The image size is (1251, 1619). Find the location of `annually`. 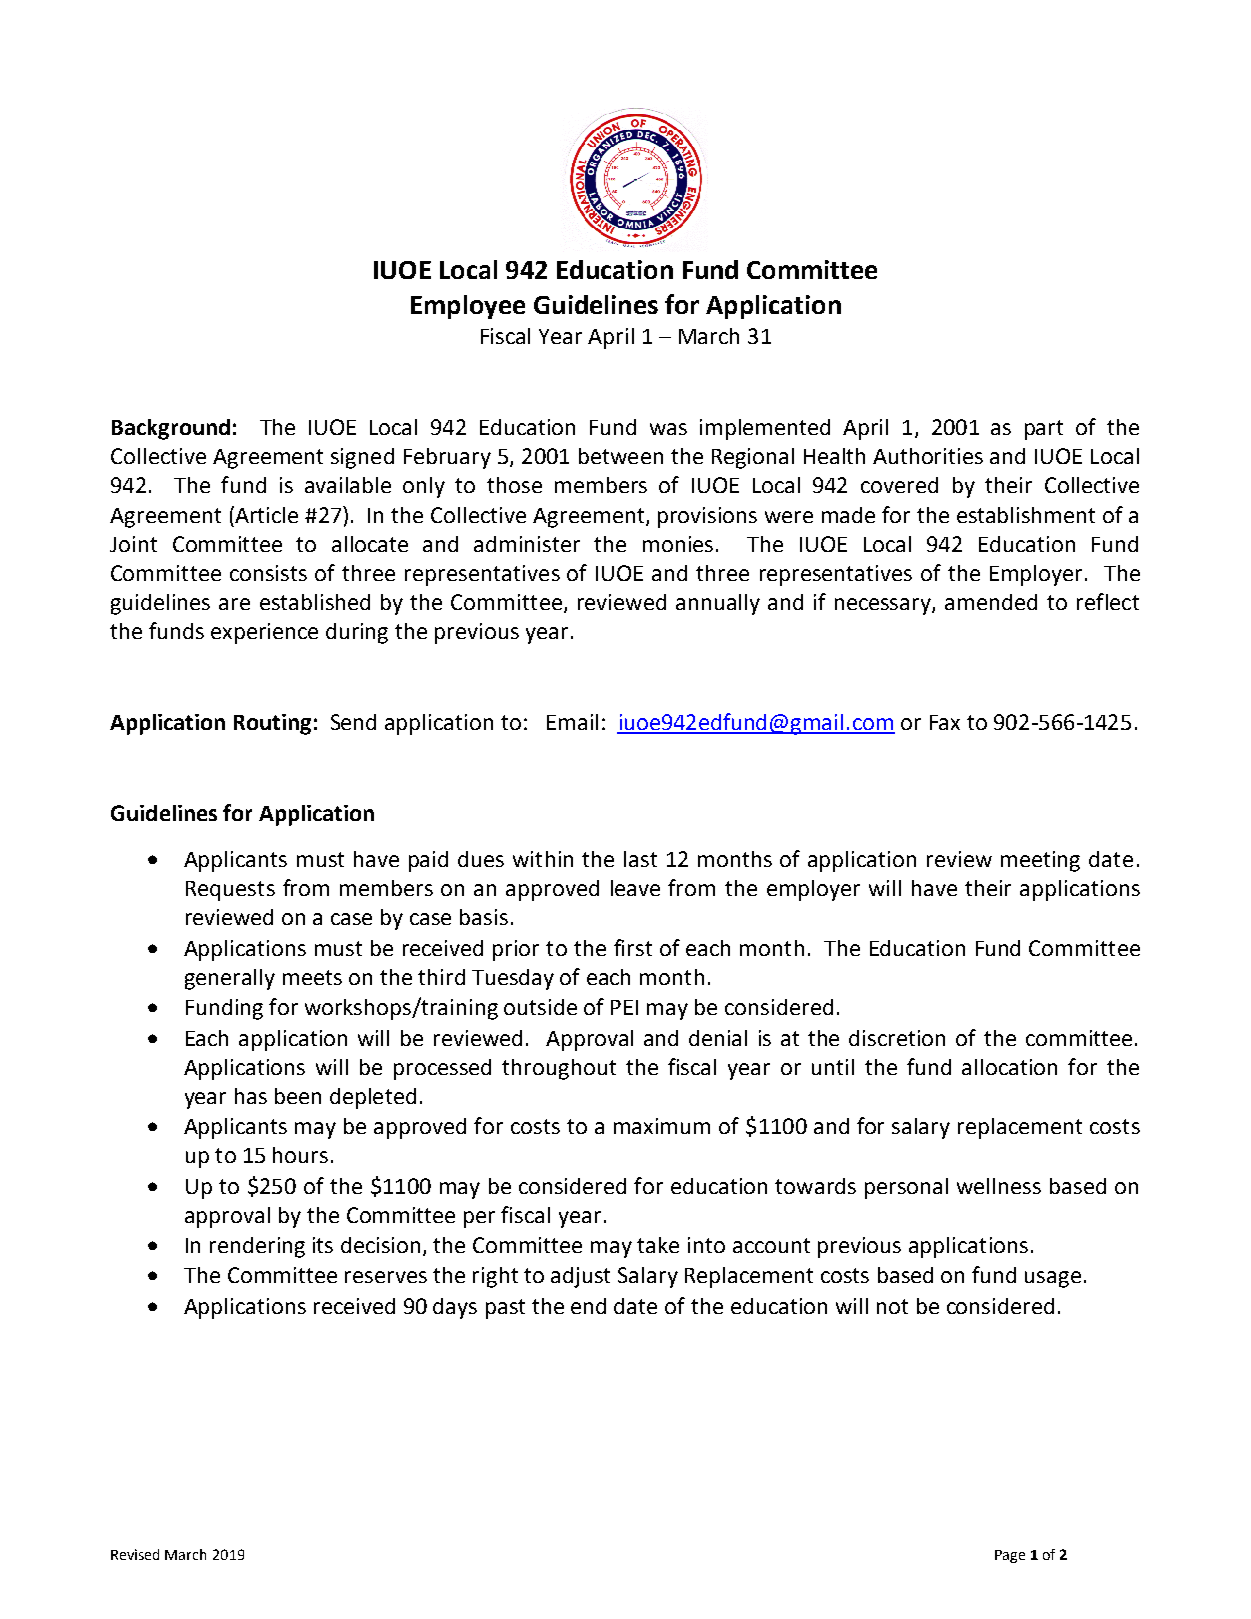

annually is located at coordinates (718, 604).
